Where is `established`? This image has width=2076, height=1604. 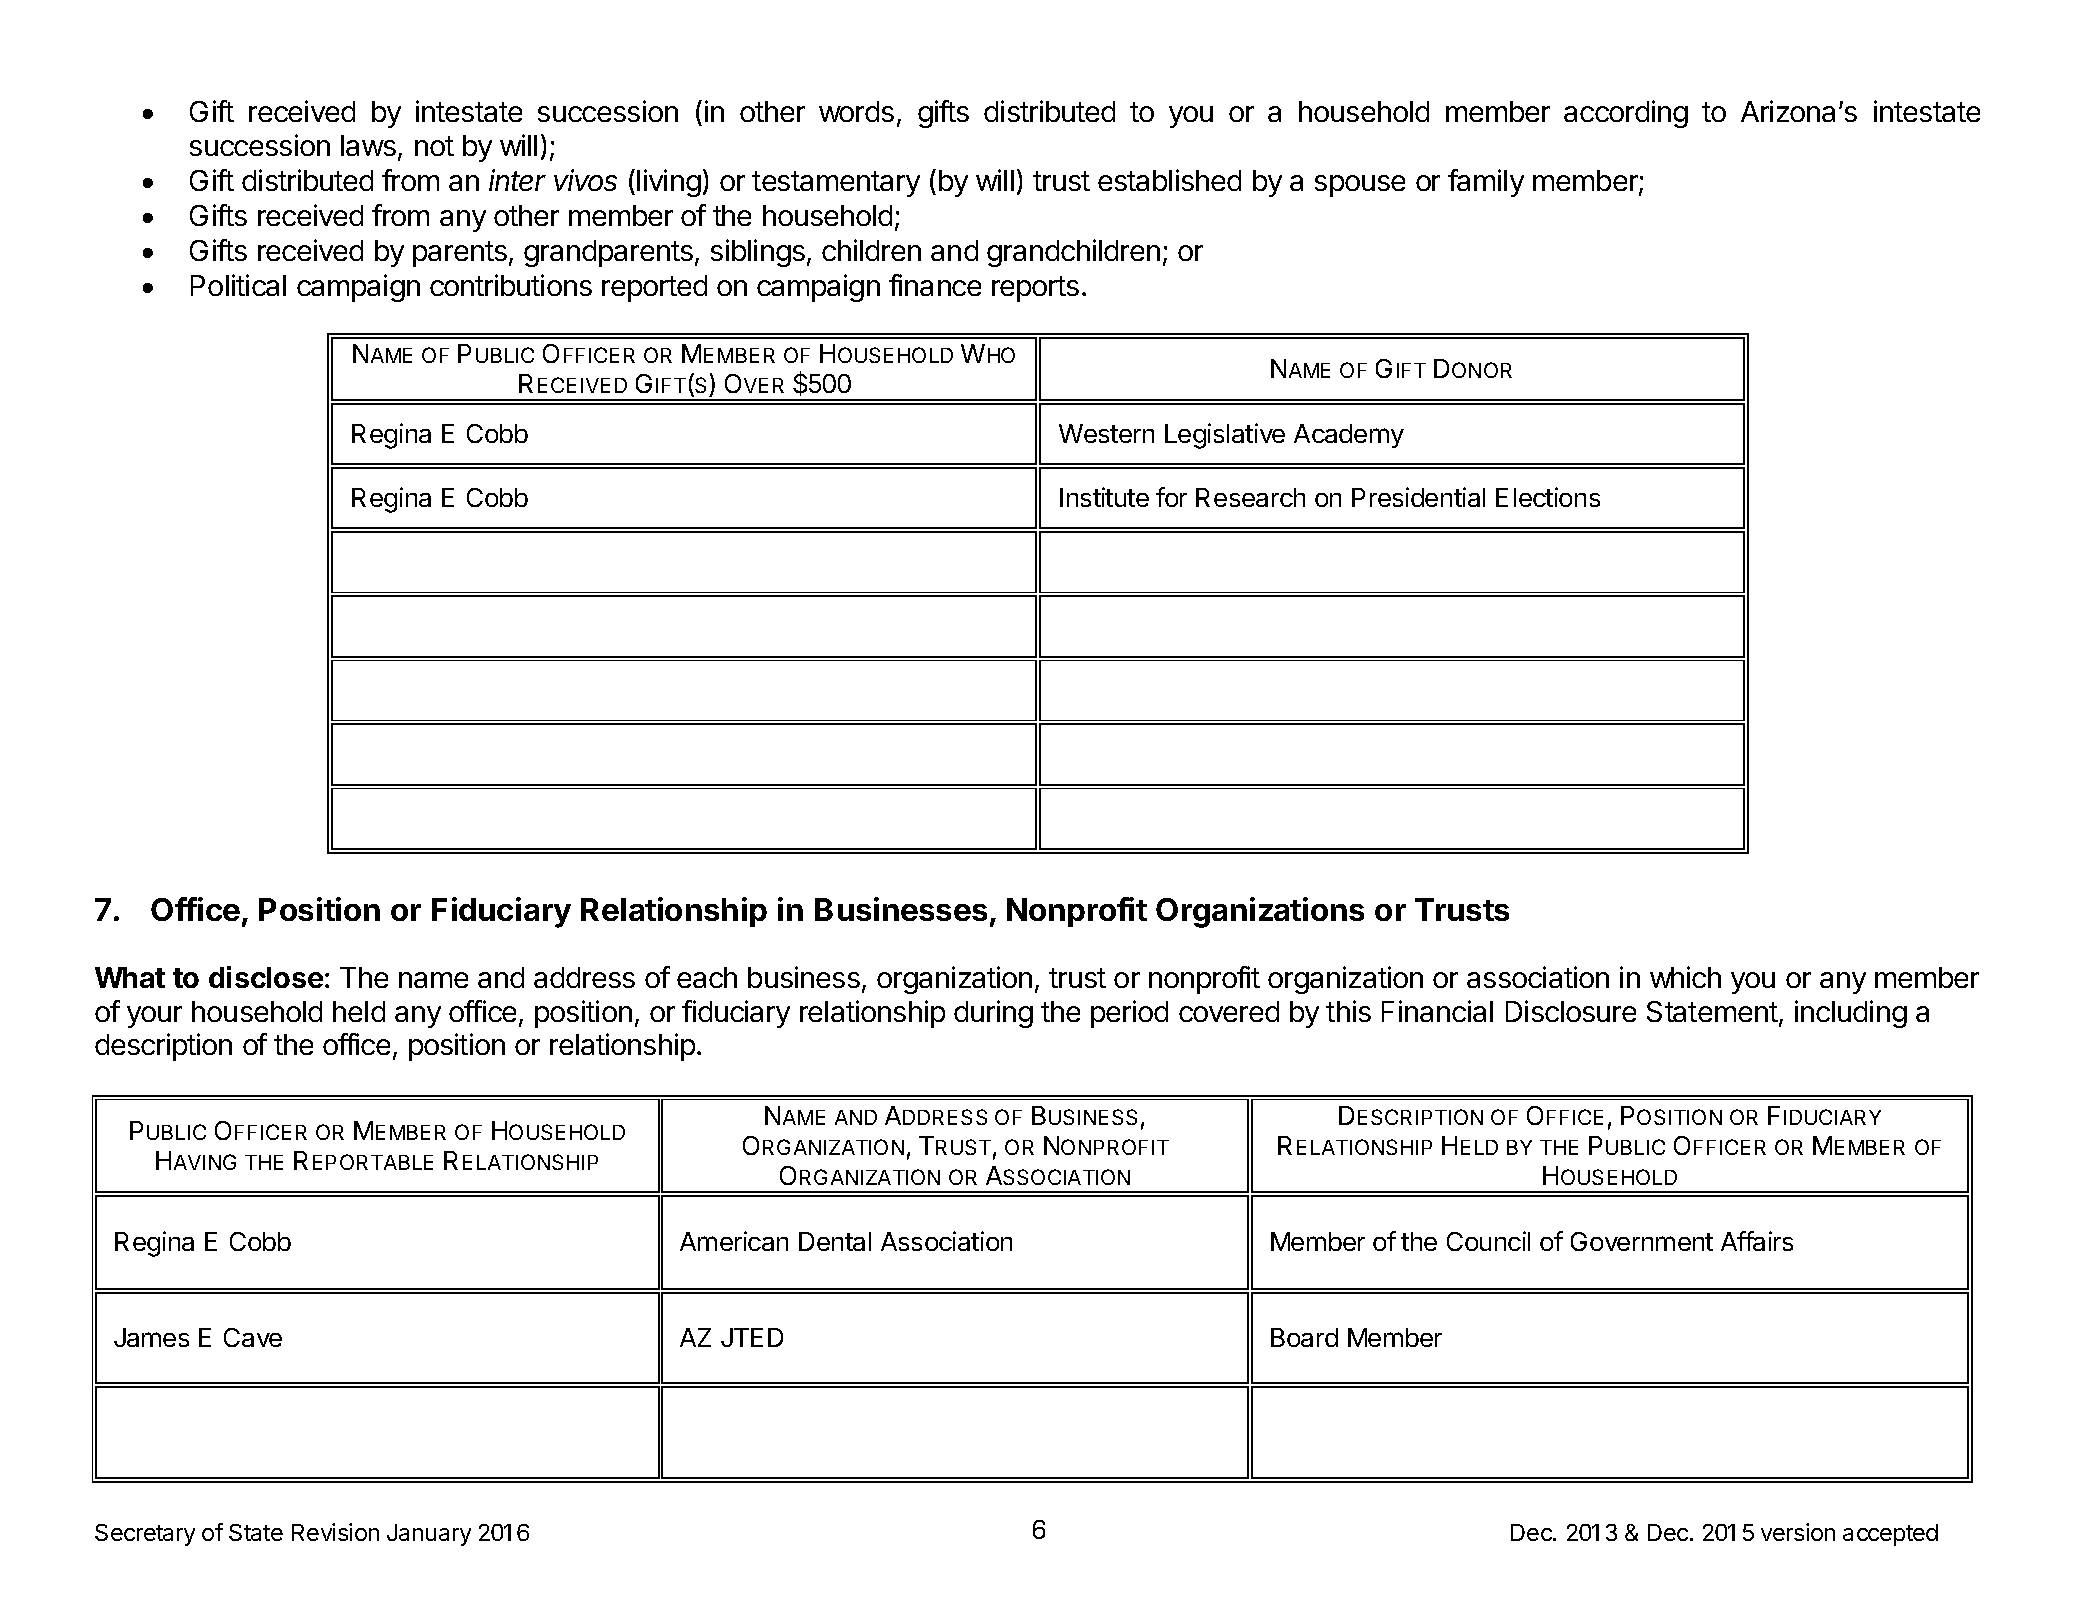
established is located at coordinates (1169, 180).
